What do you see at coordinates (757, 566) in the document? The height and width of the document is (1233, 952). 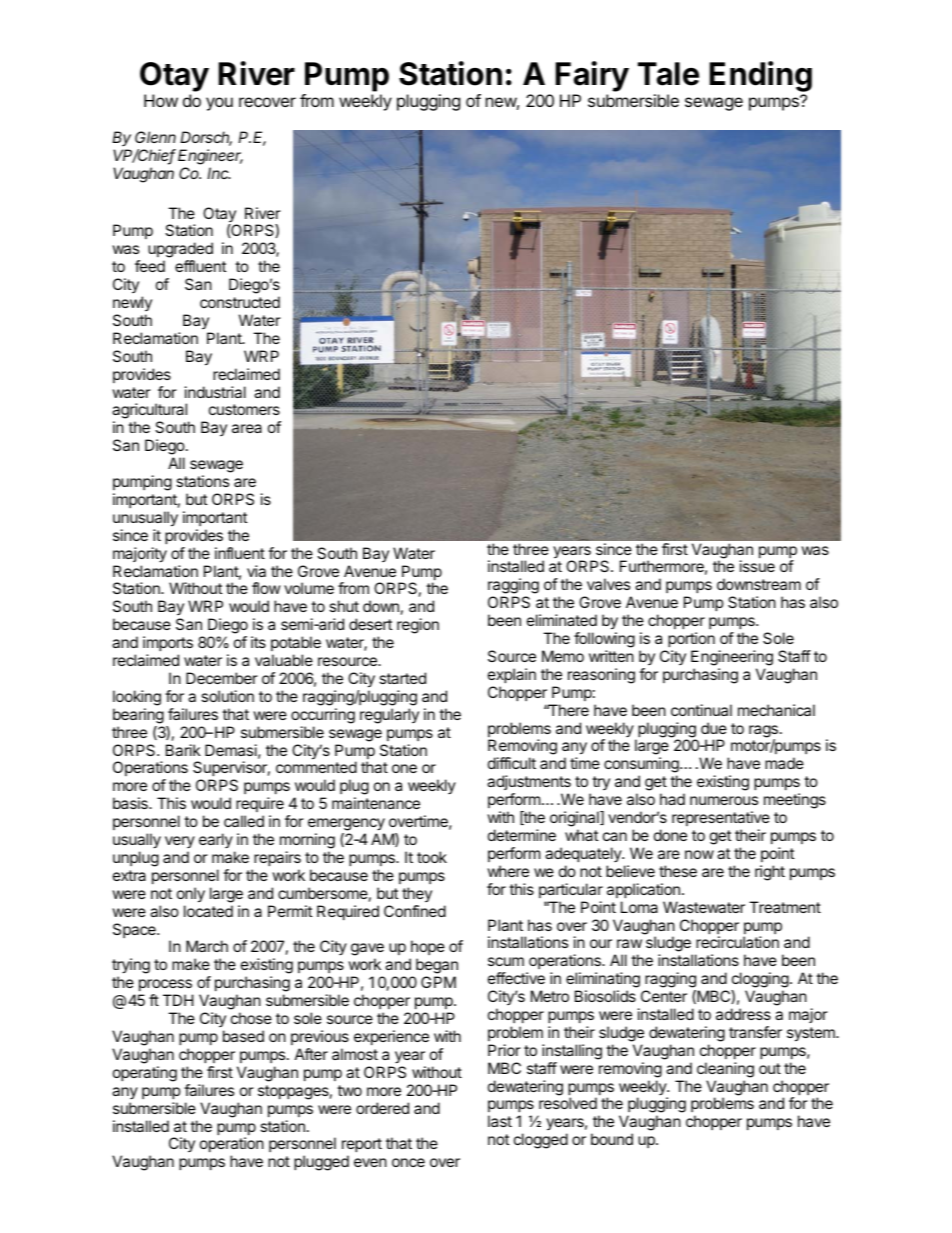 I see `issue` at bounding box center [757, 566].
